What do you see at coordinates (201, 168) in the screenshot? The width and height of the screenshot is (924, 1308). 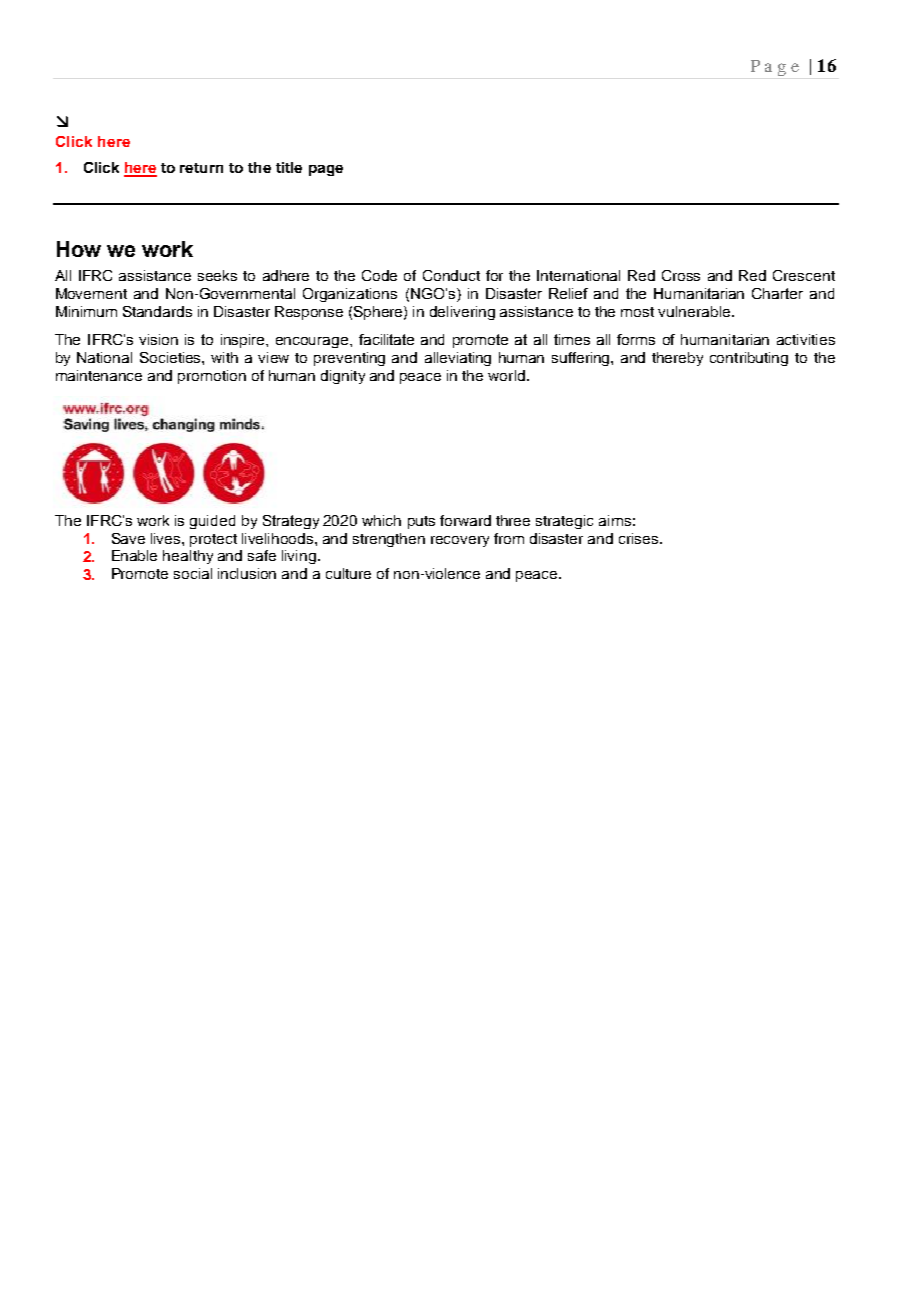 I see `return` at bounding box center [201, 168].
